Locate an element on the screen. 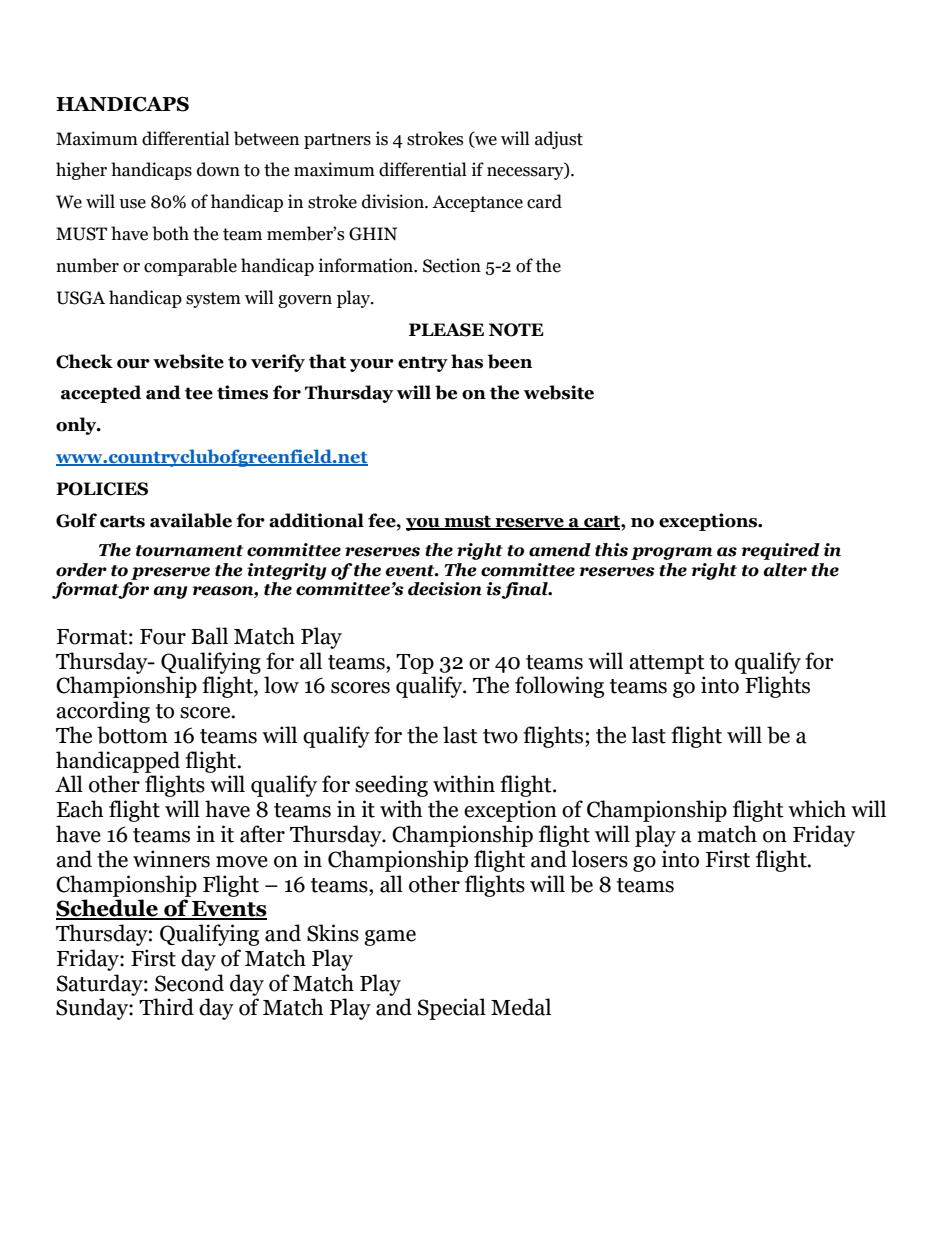 This screenshot has height=1233, width=952. bottom is located at coordinates (132, 735).
